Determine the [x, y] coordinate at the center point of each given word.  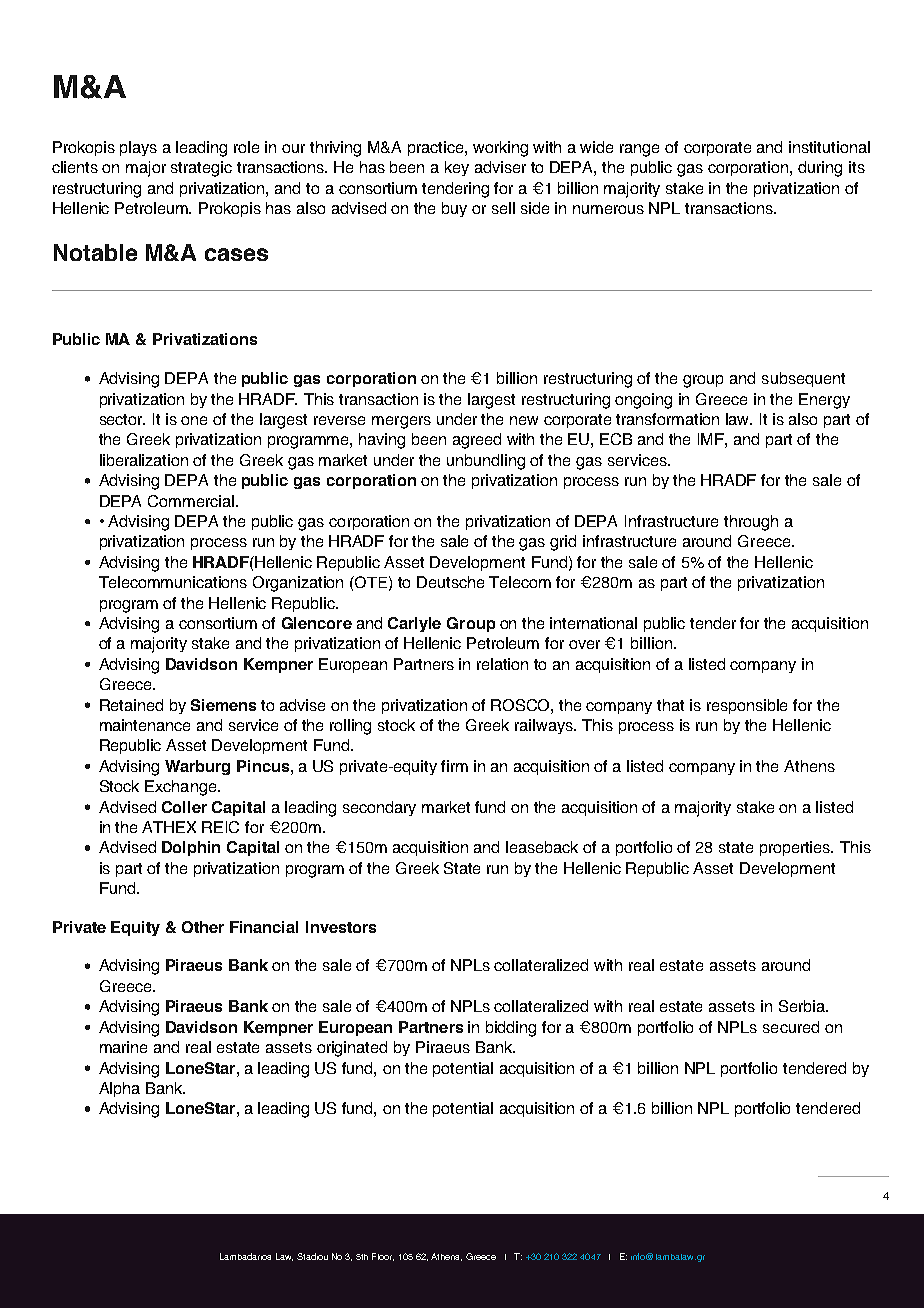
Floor [383, 1257]
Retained [131, 705]
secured [791, 1027]
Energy [824, 401]
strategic [201, 169]
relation [502, 664]
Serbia [803, 1006]
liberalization [144, 460]
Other [203, 927]
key [457, 168]
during [820, 169]
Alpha [119, 1089]
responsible [747, 706]
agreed [477, 441]
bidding [511, 1029]
